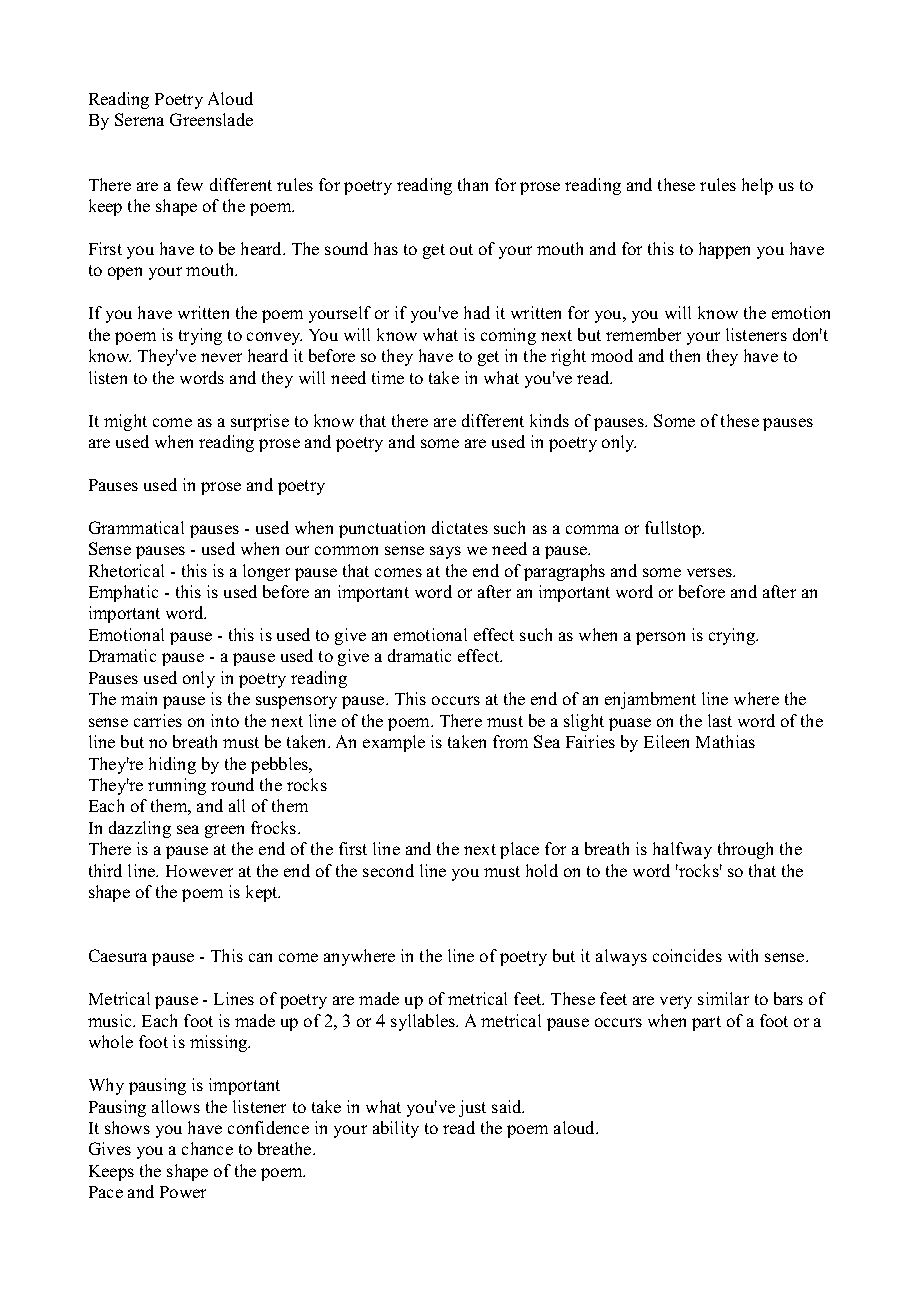 The image size is (924, 1308). What do you see at coordinates (424, 1022) in the screenshot?
I see `syllables` at bounding box center [424, 1022].
